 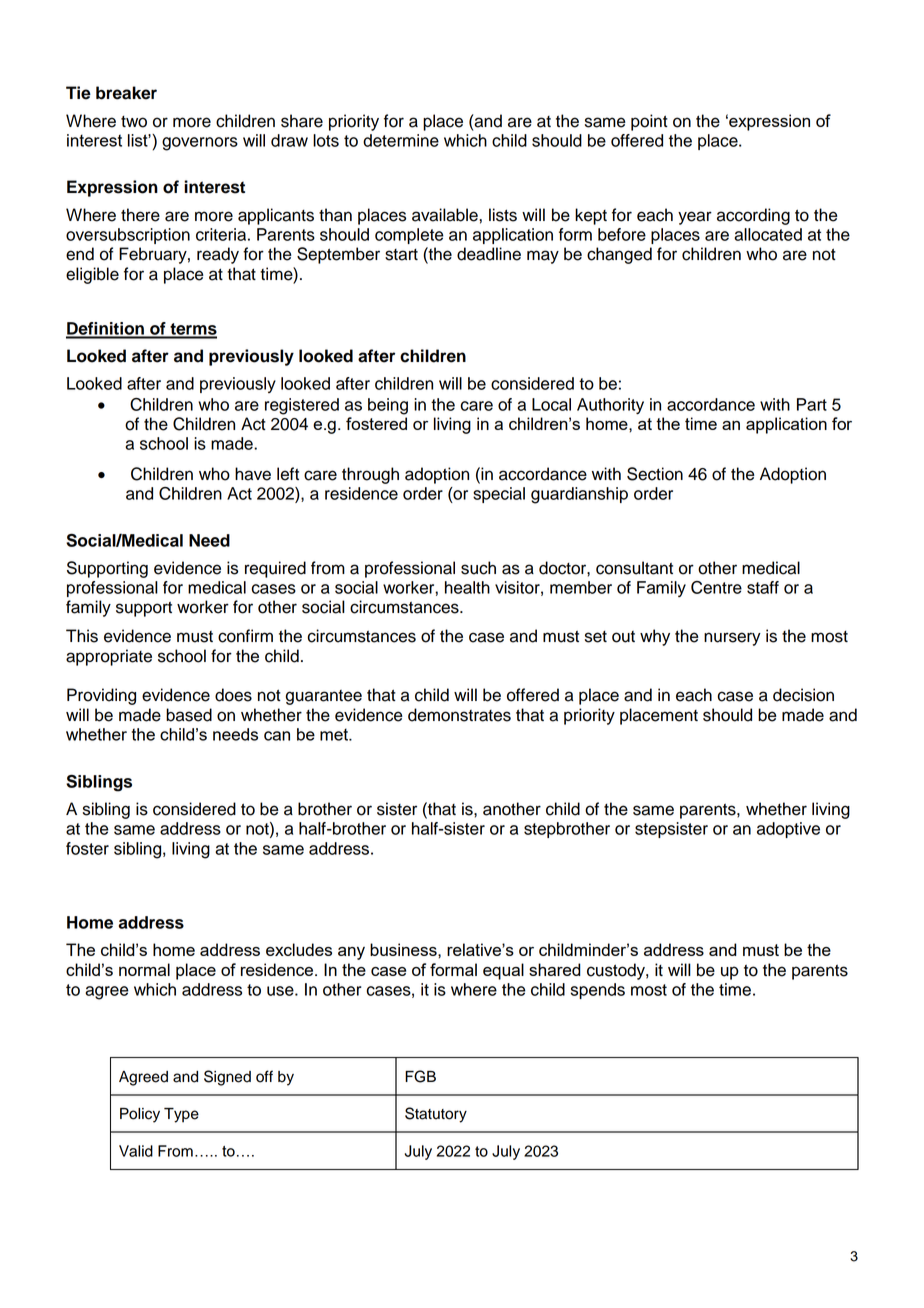 I want to click on special, so click(x=499, y=495).
